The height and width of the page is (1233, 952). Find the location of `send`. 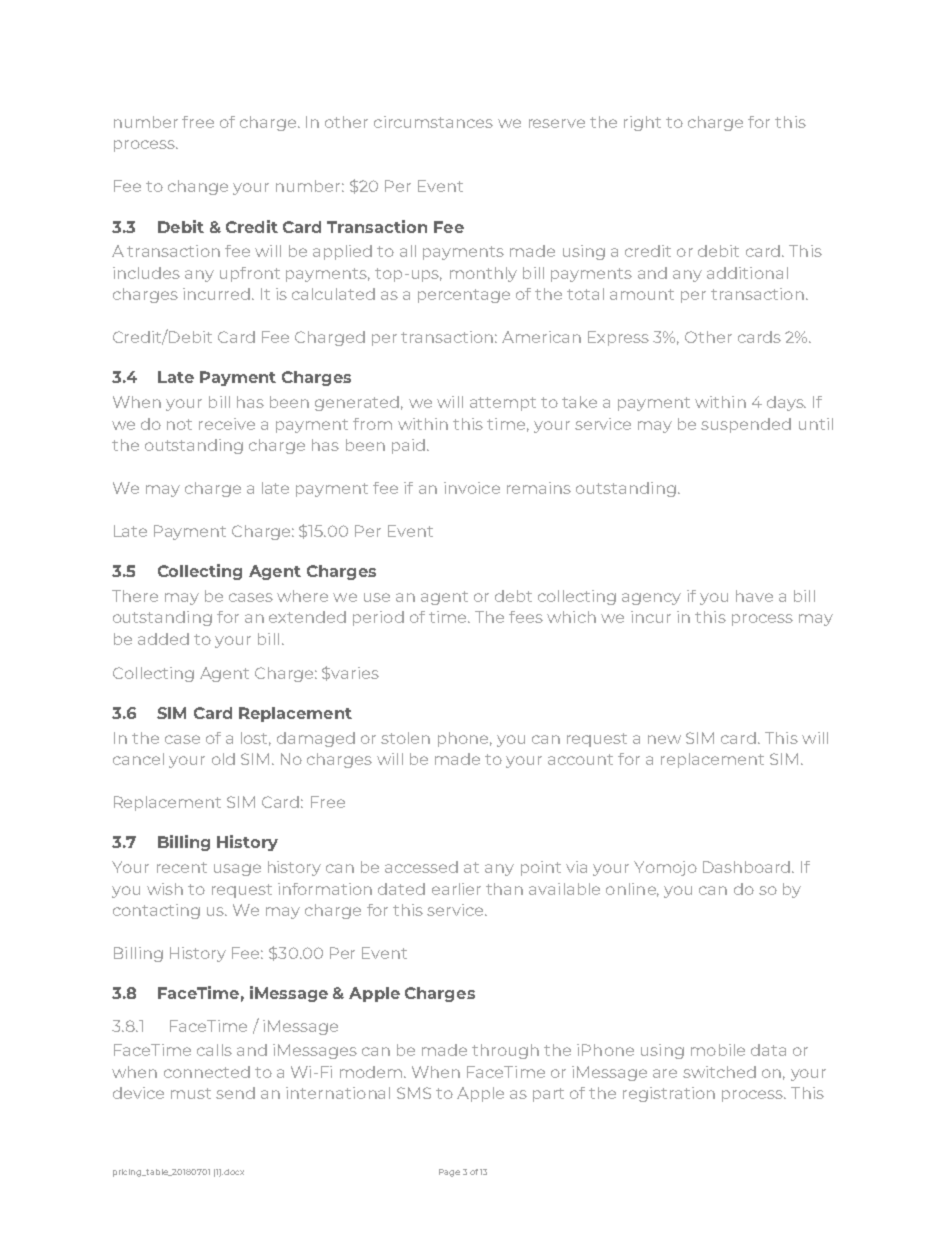

send is located at coordinates (235, 1093).
